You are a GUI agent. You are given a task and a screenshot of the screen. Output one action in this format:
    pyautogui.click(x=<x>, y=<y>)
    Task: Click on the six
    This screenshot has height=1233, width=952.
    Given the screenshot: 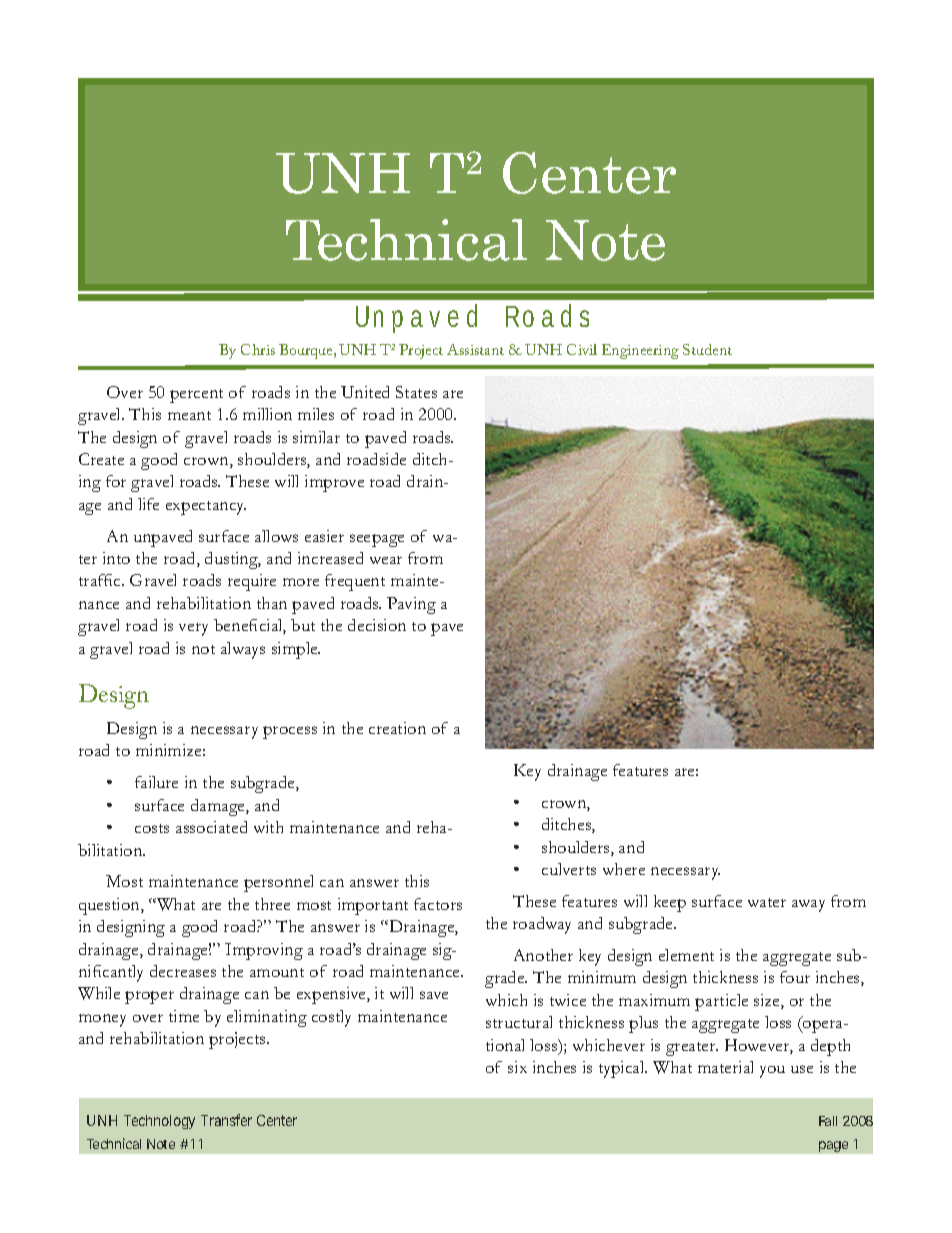 What is the action you would take?
    pyautogui.click(x=517, y=1067)
